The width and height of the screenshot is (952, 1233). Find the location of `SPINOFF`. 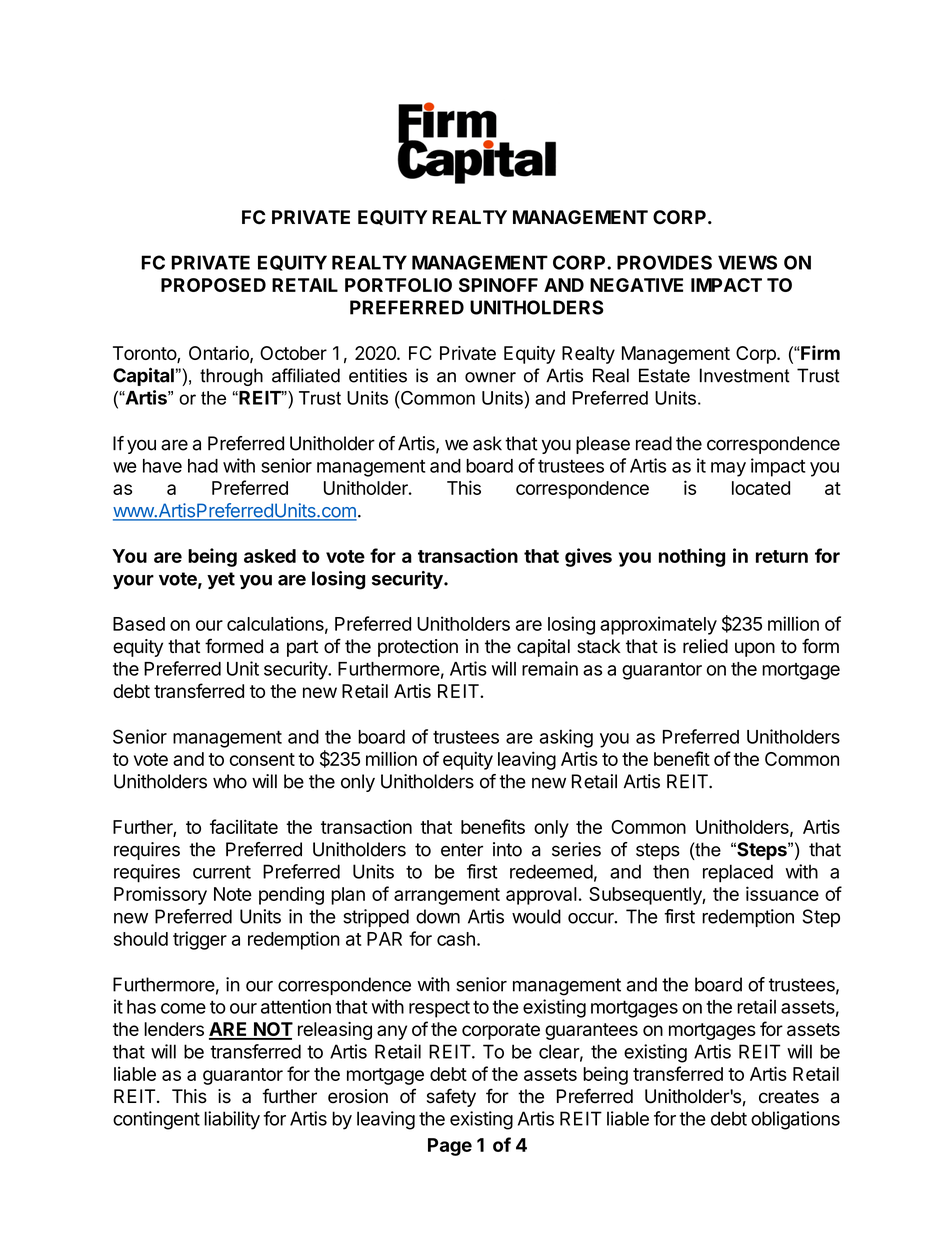

SPINOFF is located at coordinates (498, 285).
